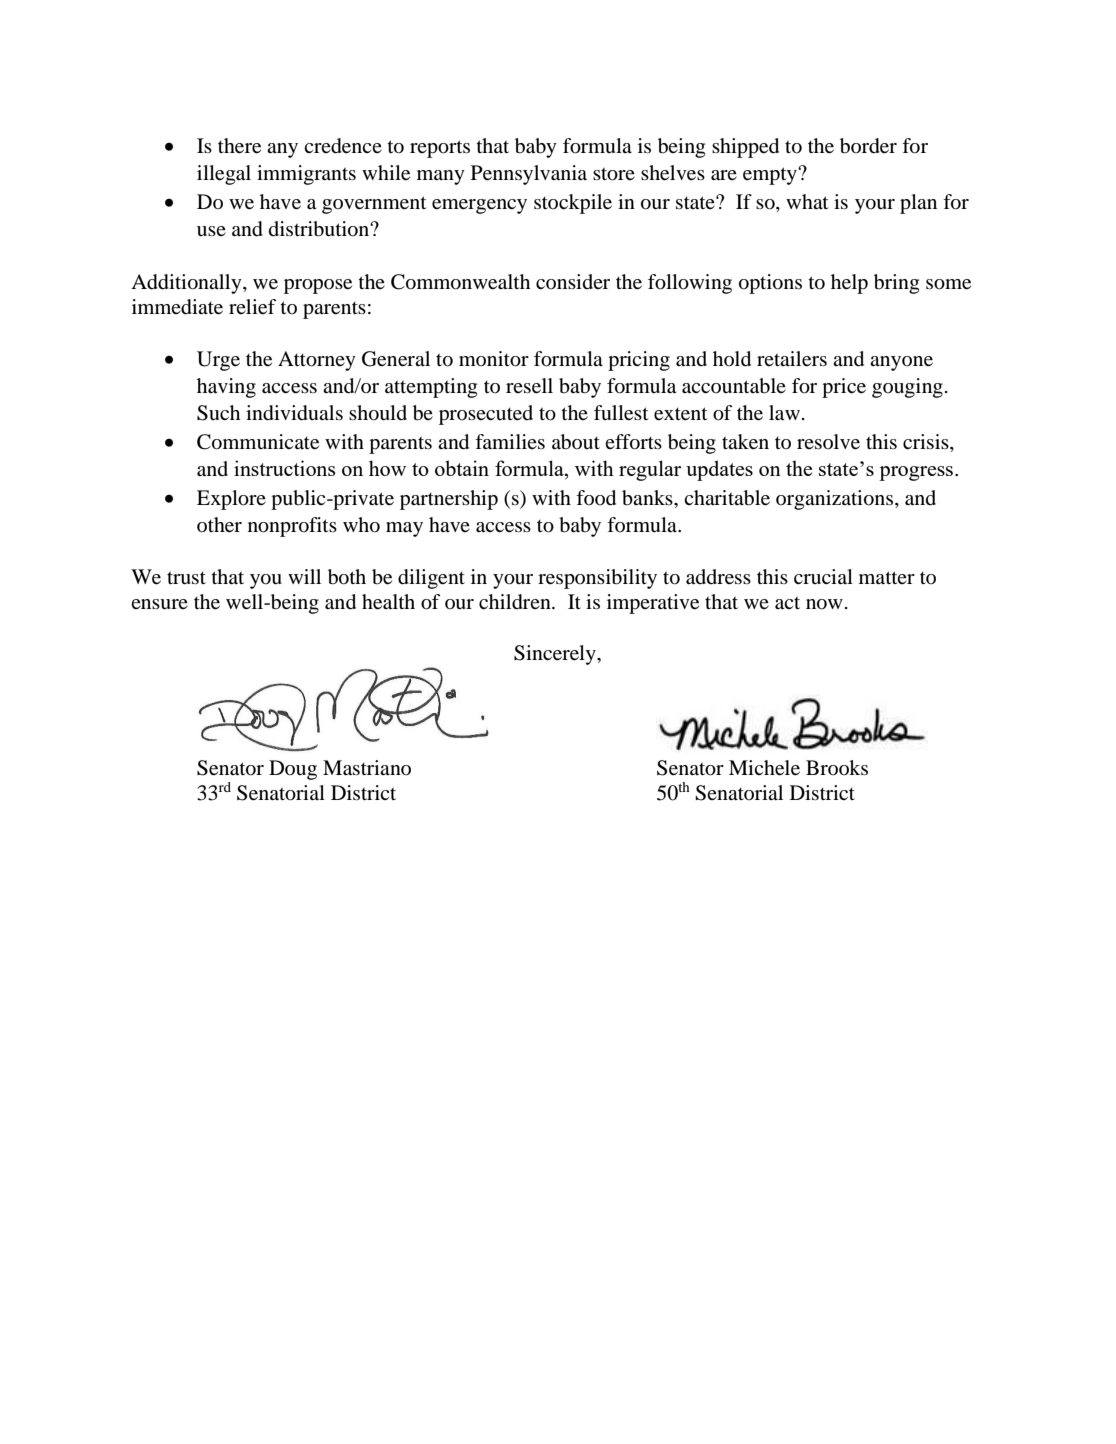 The height and width of the document is (1444, 1116). What do you see at coordinates (293, 770) in the document?
I see `Doug` at bounding box center [293, 770].
